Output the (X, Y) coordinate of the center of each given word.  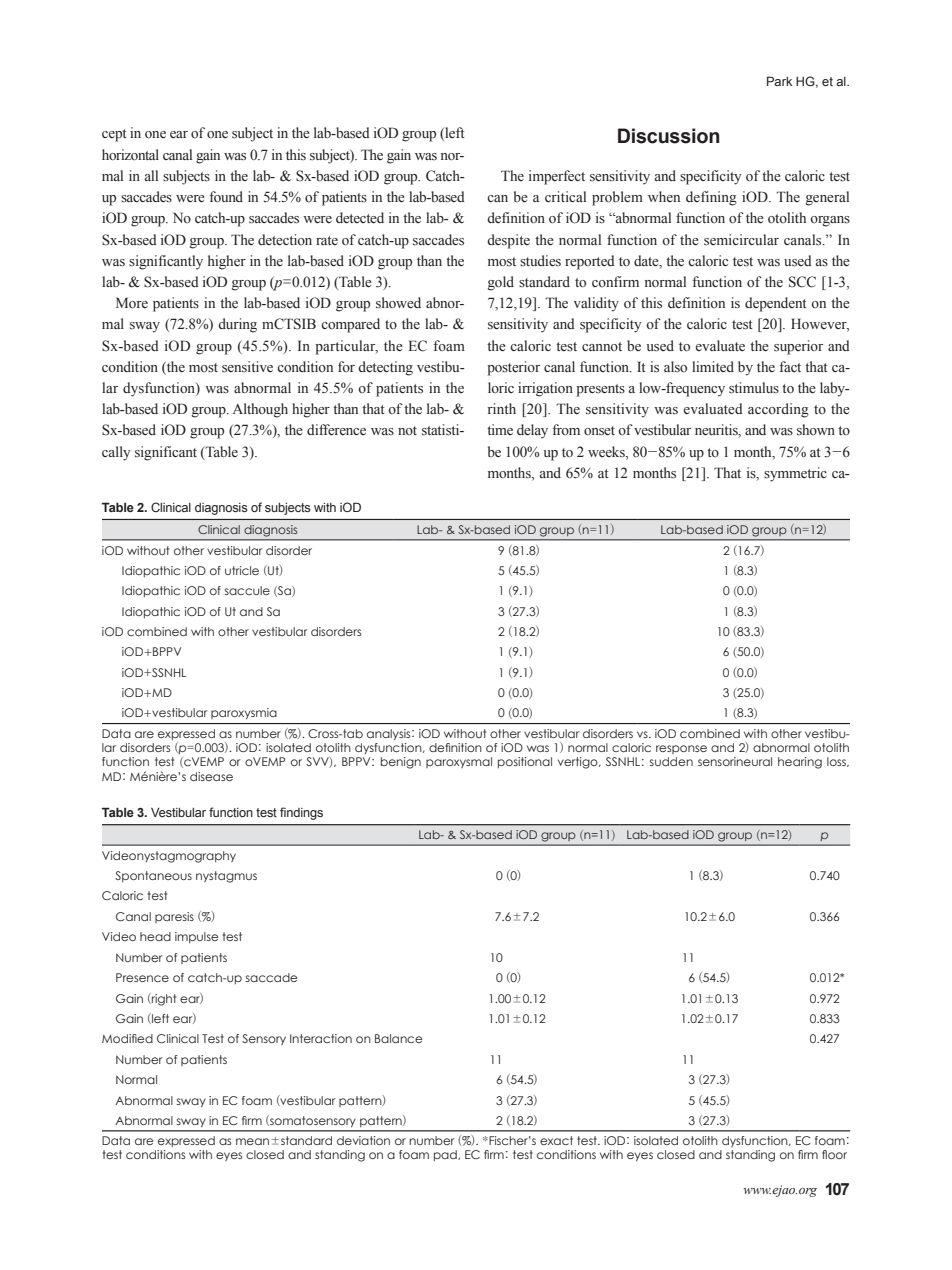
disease (211, 776)
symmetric (795, 474)
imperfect (557, 177)
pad (446, 1155)
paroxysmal (459, 762)
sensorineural (735, 761)
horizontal (130, 155)
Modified (127, 1038)
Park (779, 81)
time (500, 429)
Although (260, 410)
